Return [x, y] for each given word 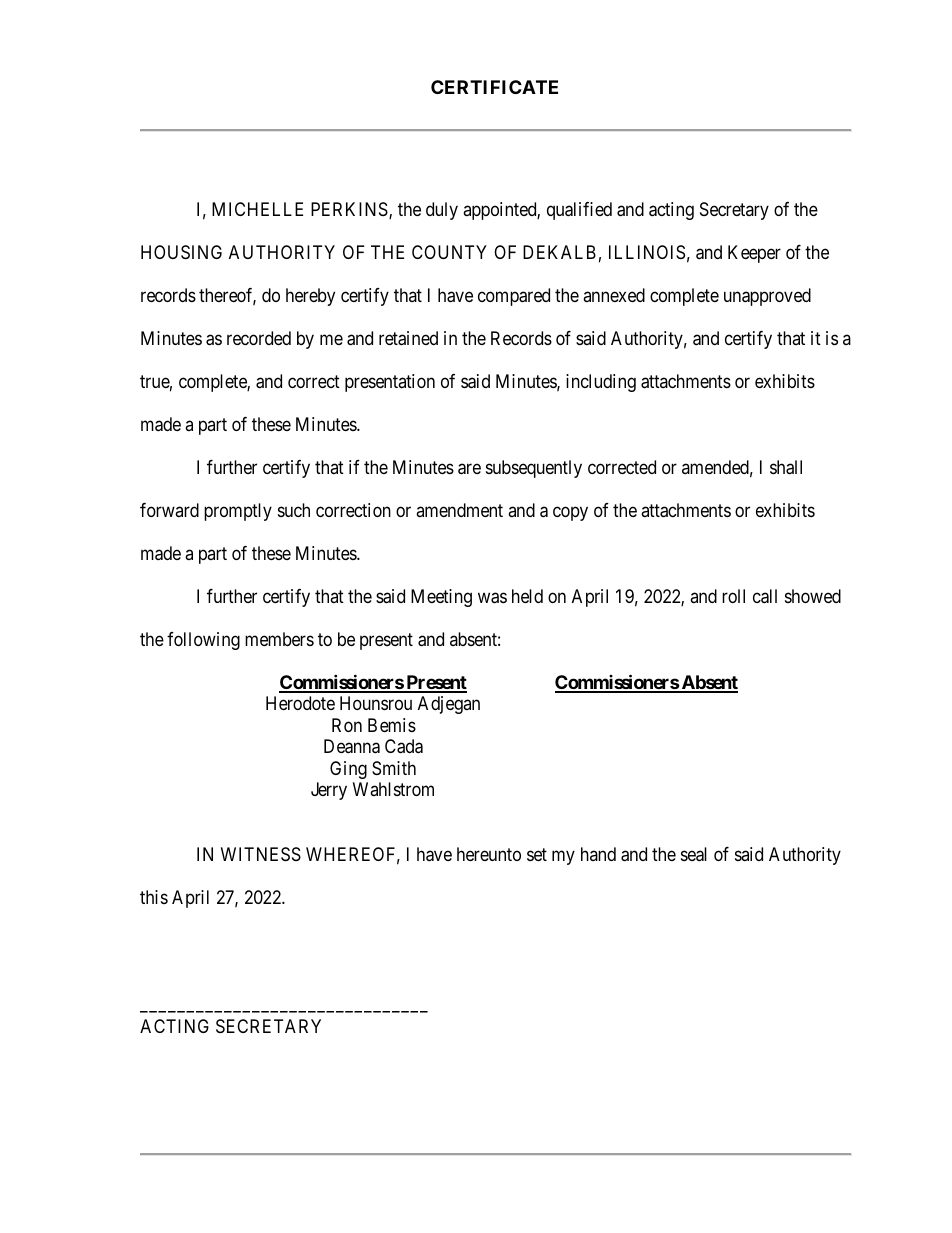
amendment [459, 510]
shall [786, 467]
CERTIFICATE [494, 87]
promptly [238, 512]
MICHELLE [257, 209]
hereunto [489, 854]
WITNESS [261, 854]
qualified [579, 211]
